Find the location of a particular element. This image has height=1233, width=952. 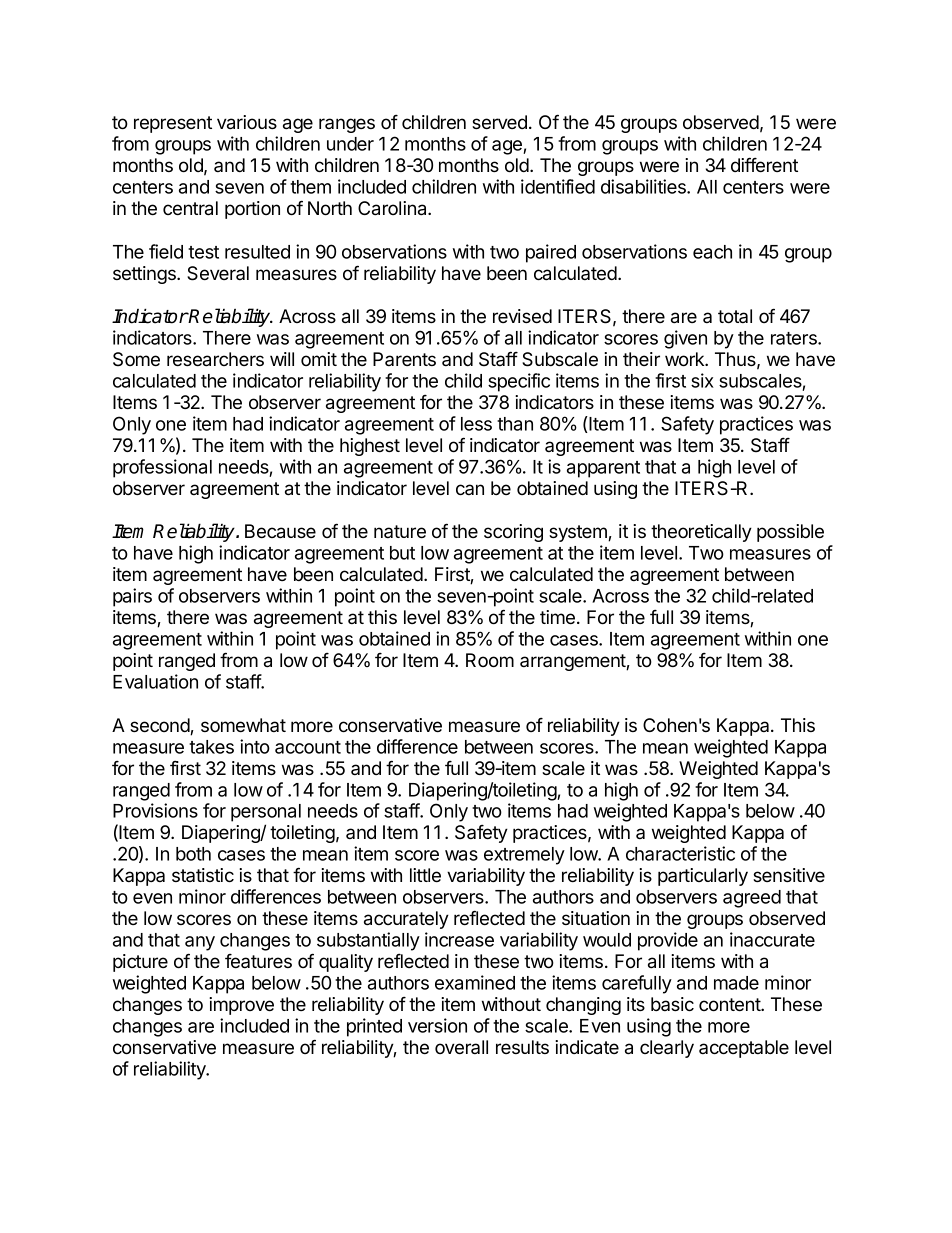

characteristic is located at coordinates (680, 853).
